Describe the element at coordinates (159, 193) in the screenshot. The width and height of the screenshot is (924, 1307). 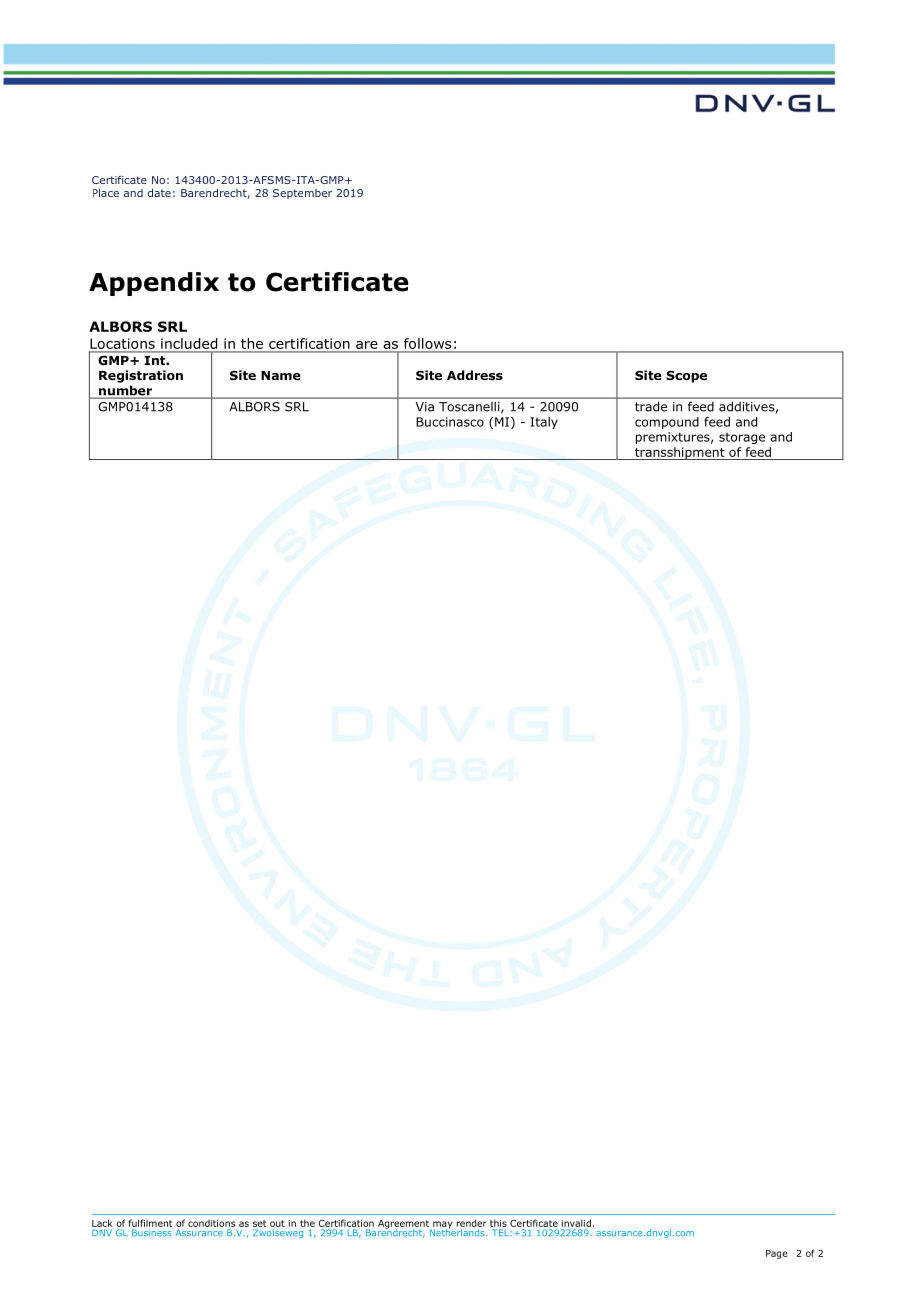
I see `date` at that location.
